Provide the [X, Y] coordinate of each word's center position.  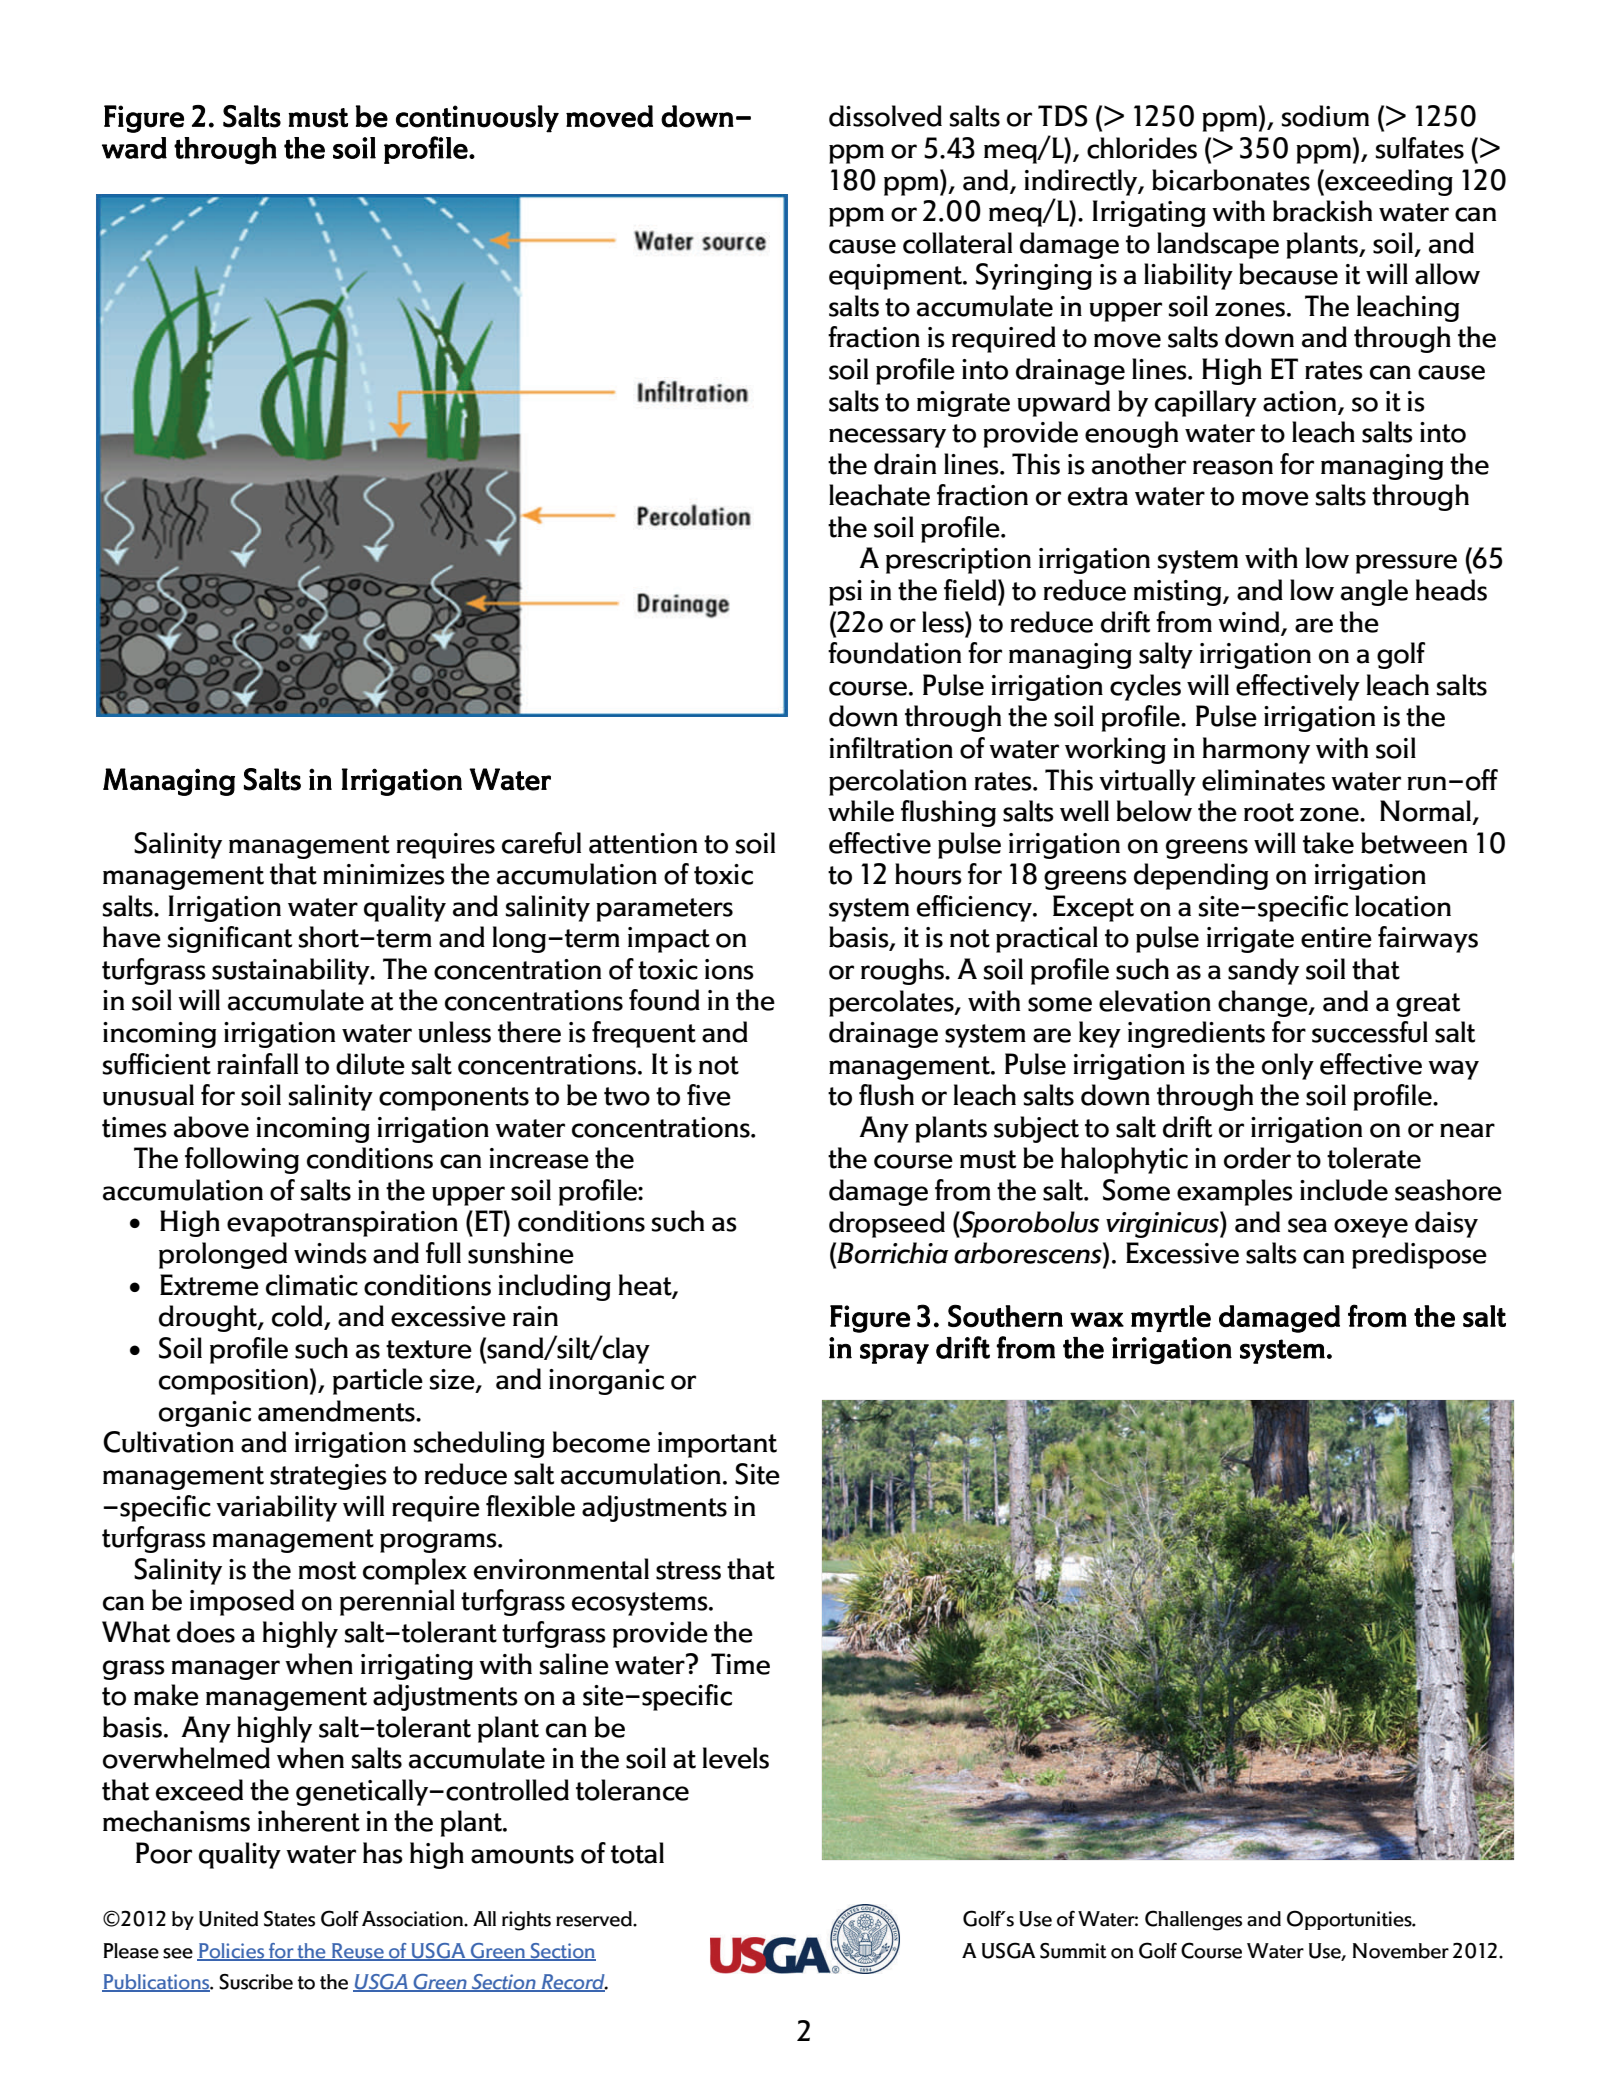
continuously [477, 119]
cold [298, 1317]
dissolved [885, 116]
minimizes [384, 874]
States [289, 1919]
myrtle [1171, 1318]
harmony [1256, 750]
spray [894, 1353]
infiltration [891, 748]
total [637, 1853]
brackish [1322, 211]
